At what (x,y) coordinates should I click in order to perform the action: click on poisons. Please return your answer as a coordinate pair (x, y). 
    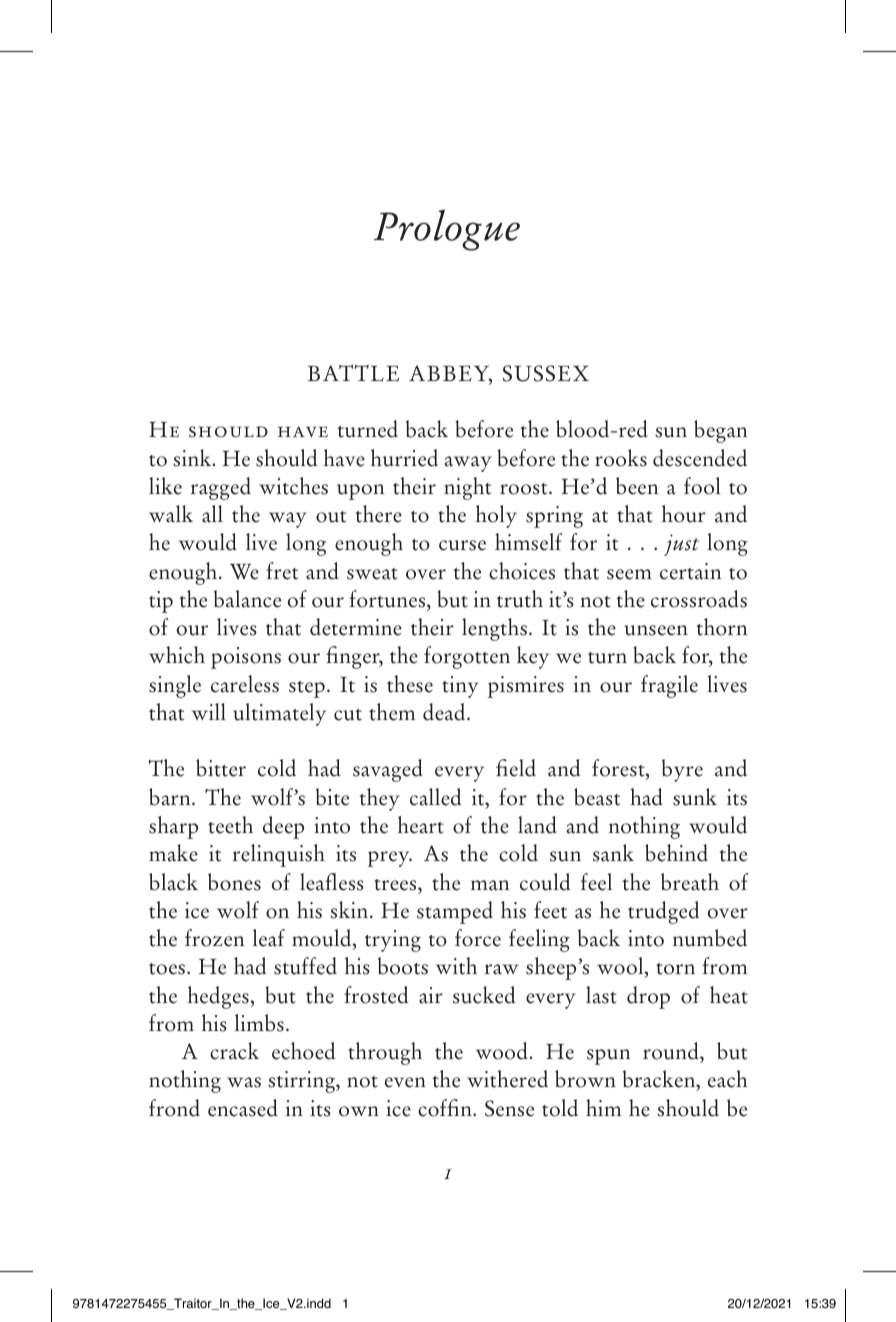
    Looking at the image, I should click on (246, 658).
